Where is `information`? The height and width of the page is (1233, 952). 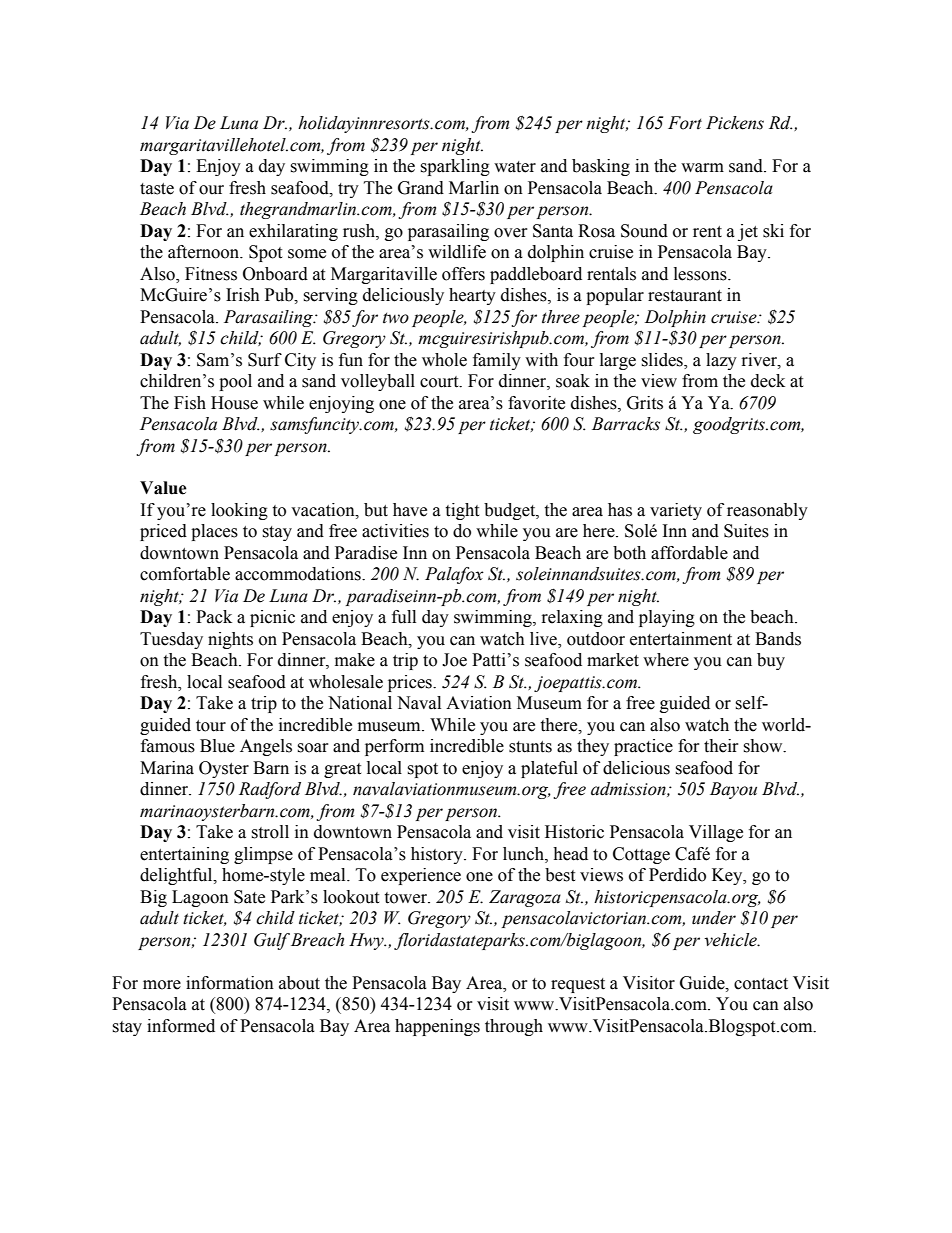
information is located at coordinates (230, 983).
